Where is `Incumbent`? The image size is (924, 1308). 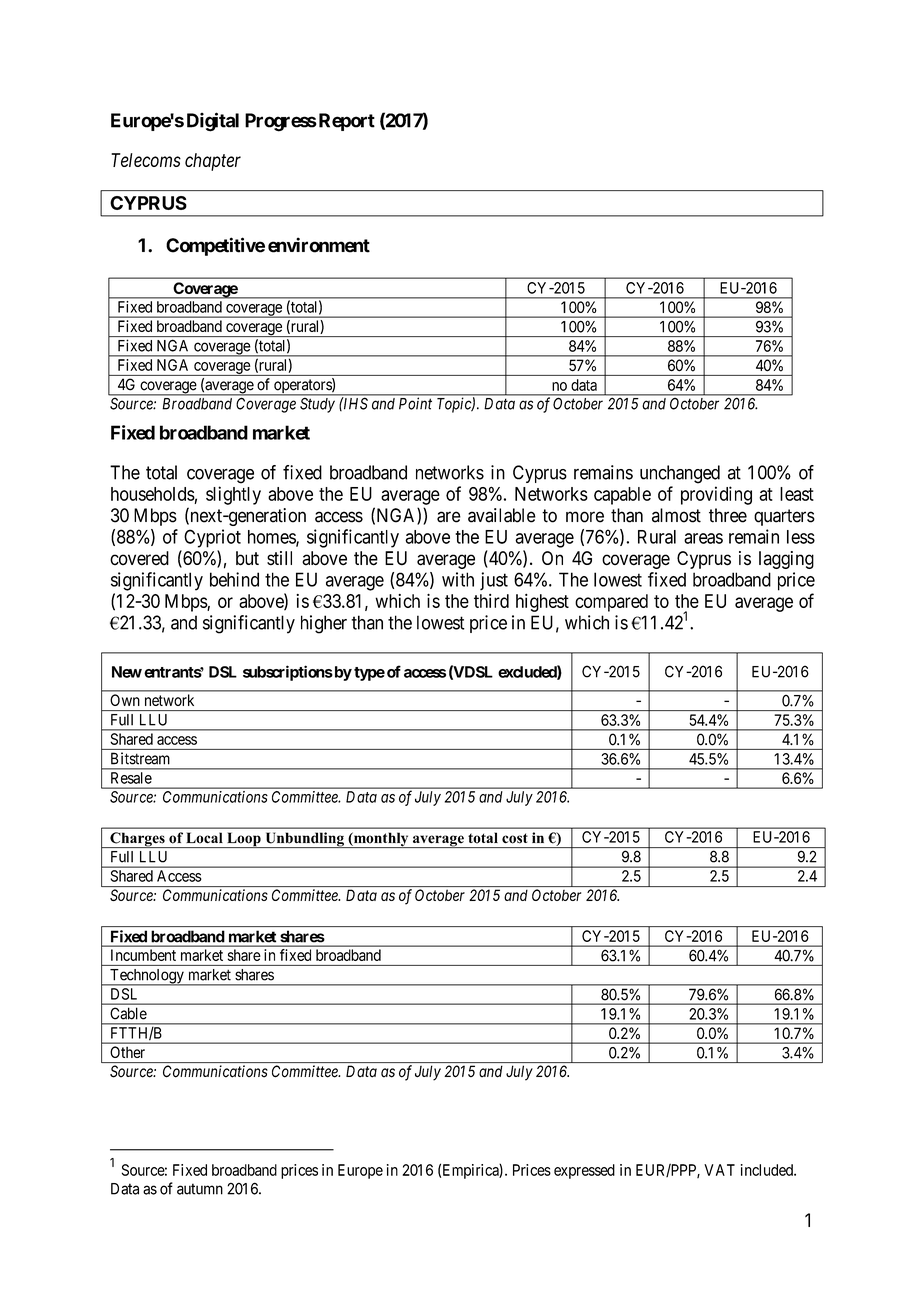
Incumbent is located at coordinates (143, 955).
